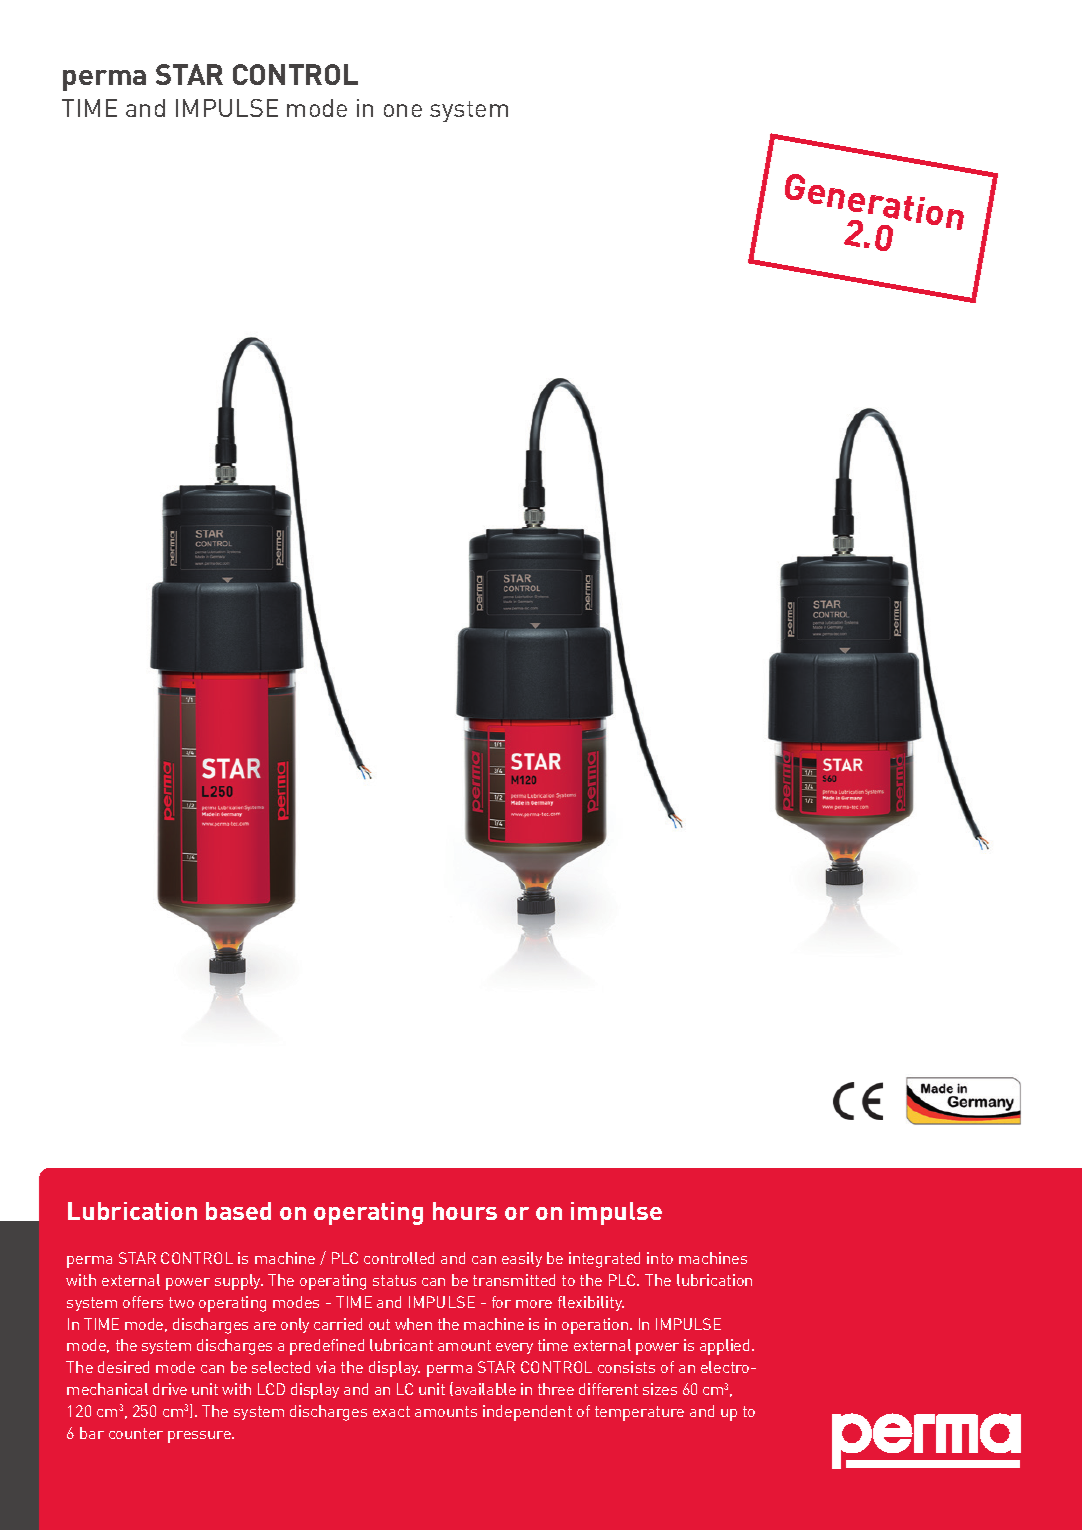 This page has width=1082, height=1530. I want to click on supply, so click(239, 1282).
